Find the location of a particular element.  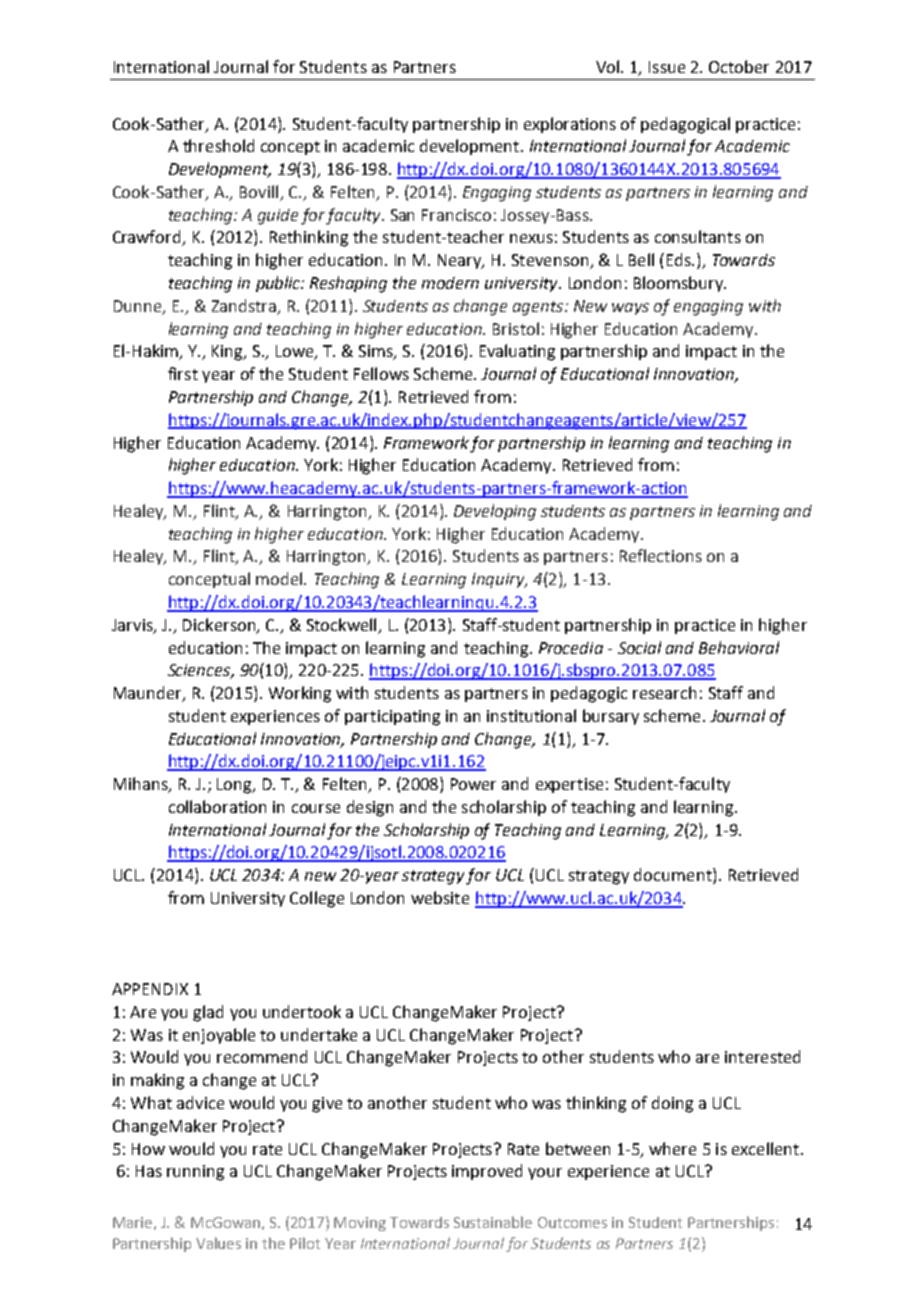

Values is located at coordinates (218, 1243).
